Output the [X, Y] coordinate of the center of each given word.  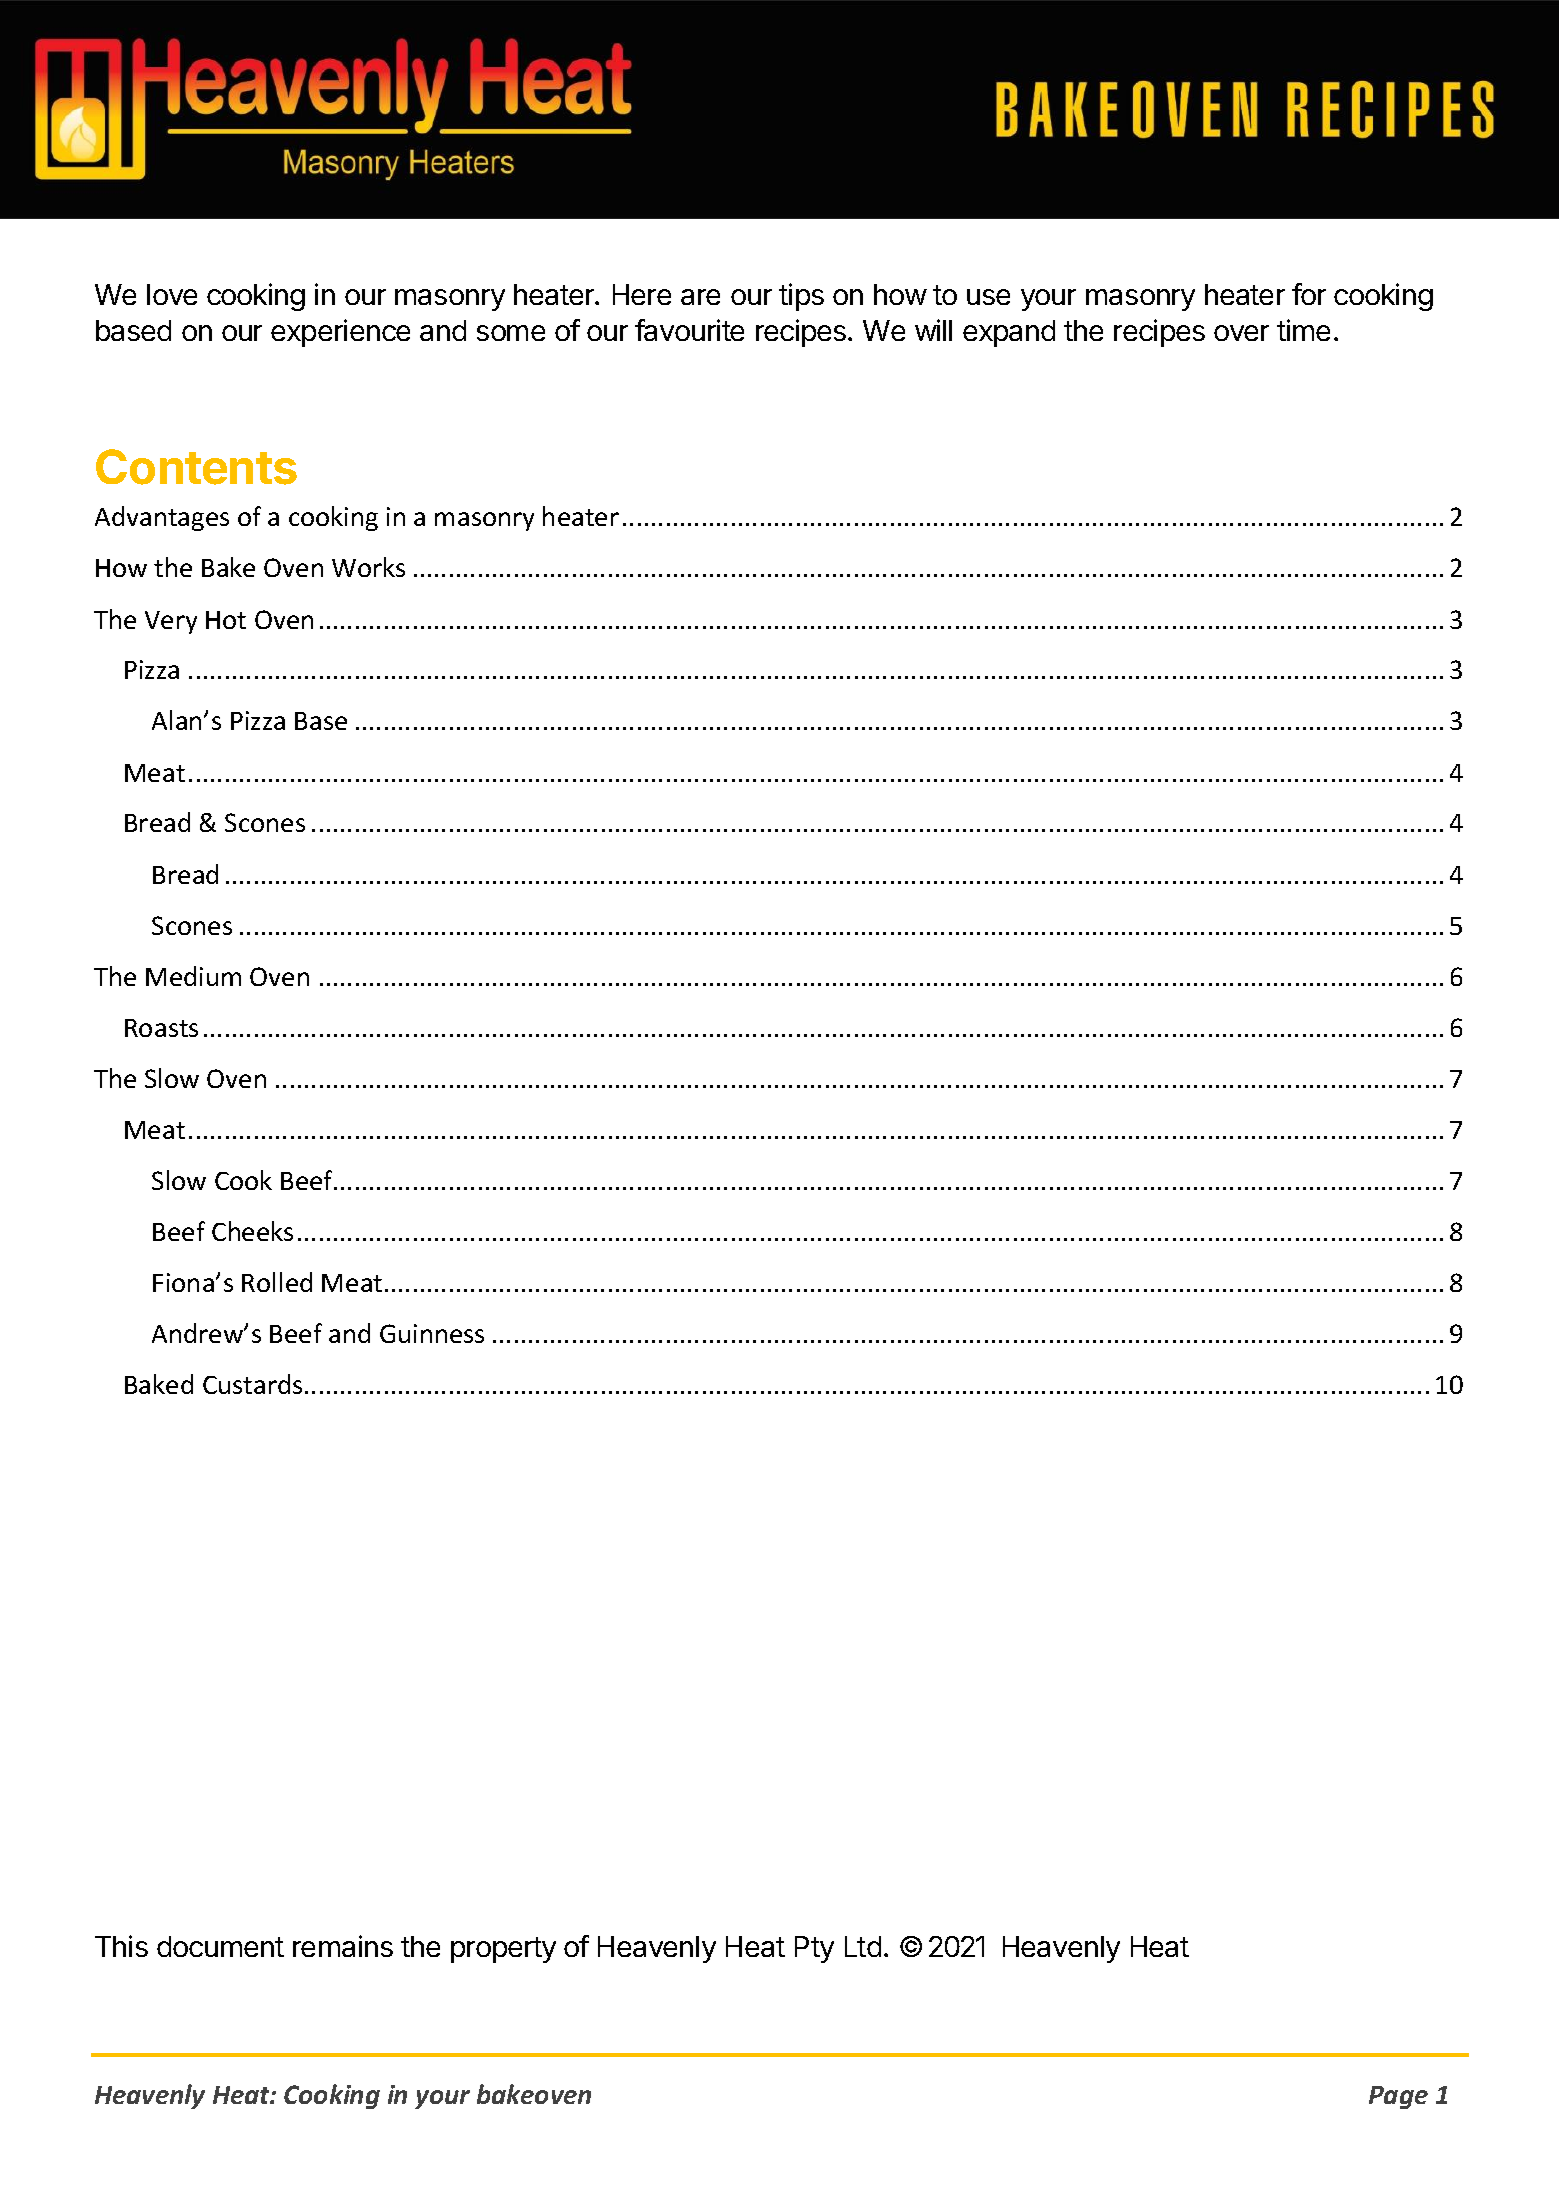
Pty [814, 1949]
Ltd [863, 1946]
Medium [193, 976]
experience [340, 333]
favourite [689, 330]
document [220, 1946]
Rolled [277, 1282]
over [1241, 333]
